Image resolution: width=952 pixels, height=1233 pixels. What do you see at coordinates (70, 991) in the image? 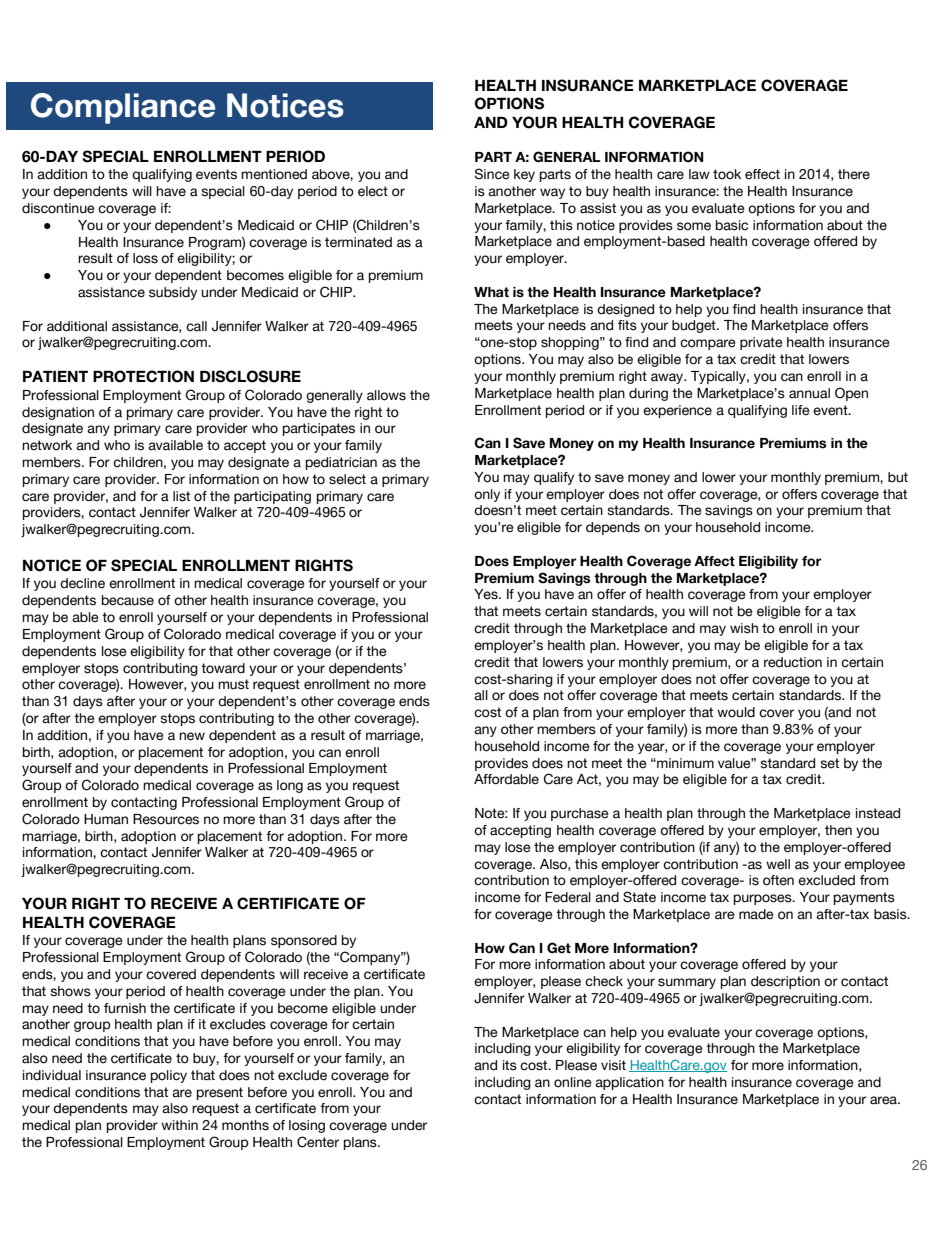
I see `shows` at bounding box center [70, 991].
